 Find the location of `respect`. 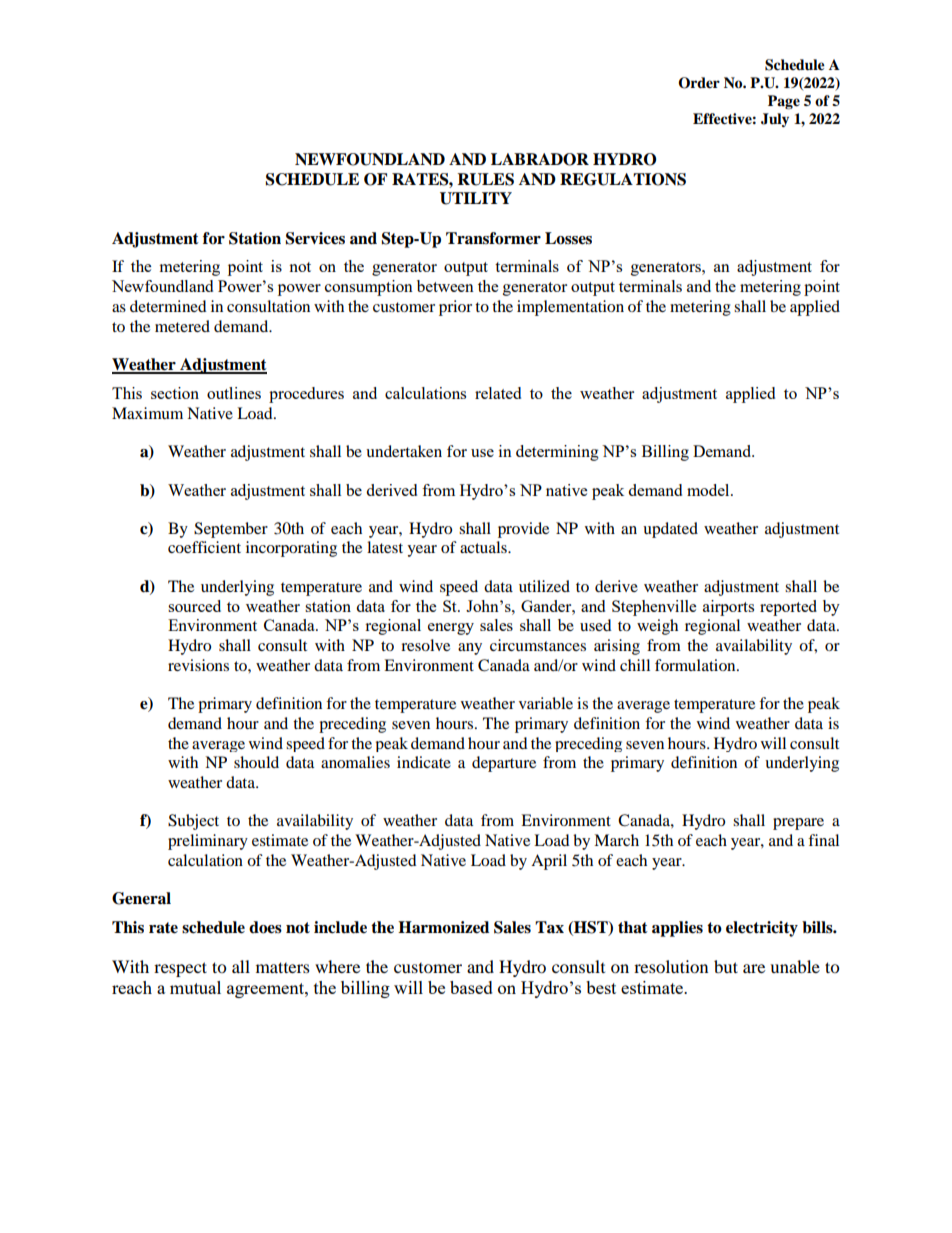

respect is located at coordinates (180, 969).
